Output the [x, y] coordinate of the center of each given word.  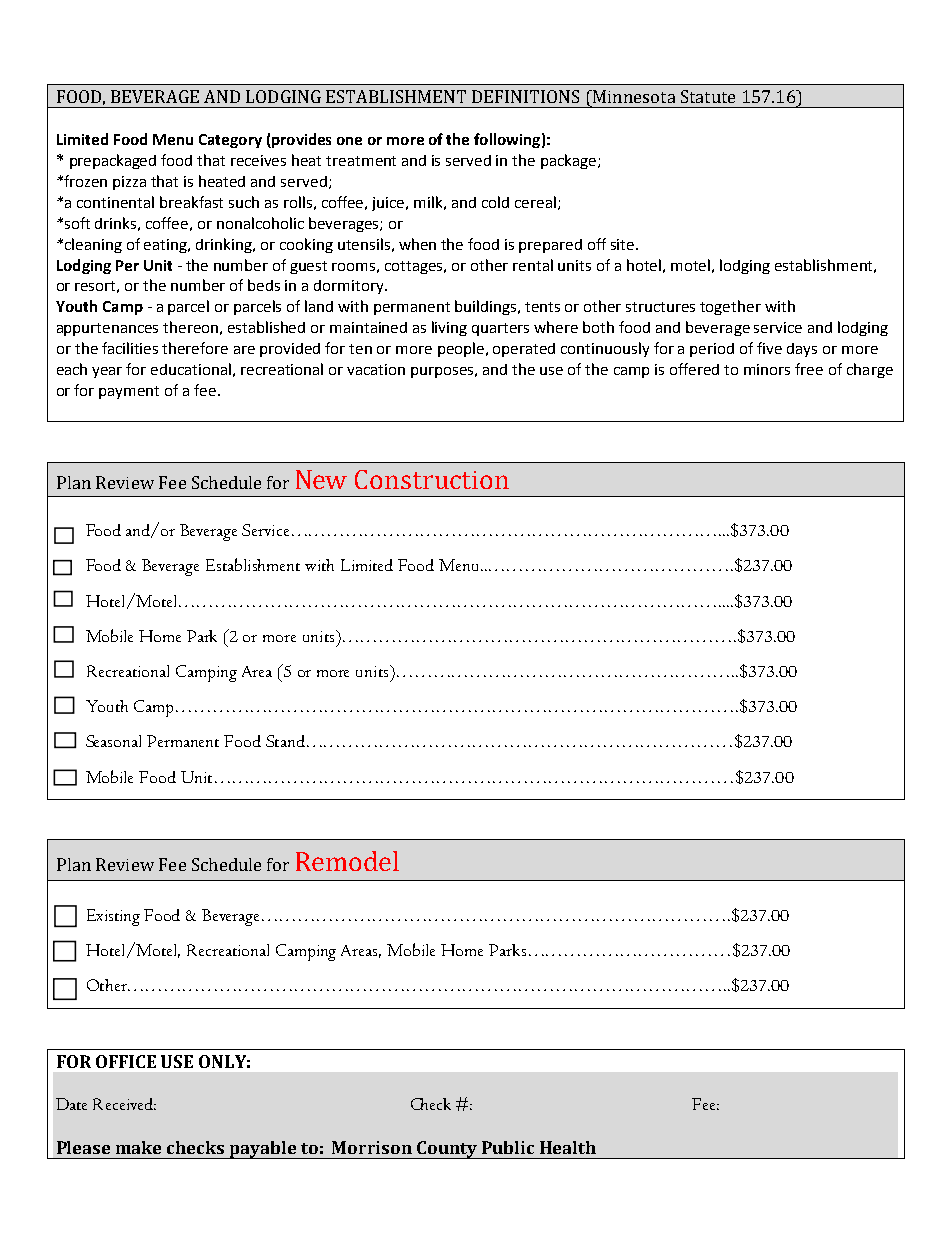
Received [124, 1104]
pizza [129, 183]
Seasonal [113, 741]
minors [767, 369]
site [624, 244]
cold [495, 202]
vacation [376, 369]
